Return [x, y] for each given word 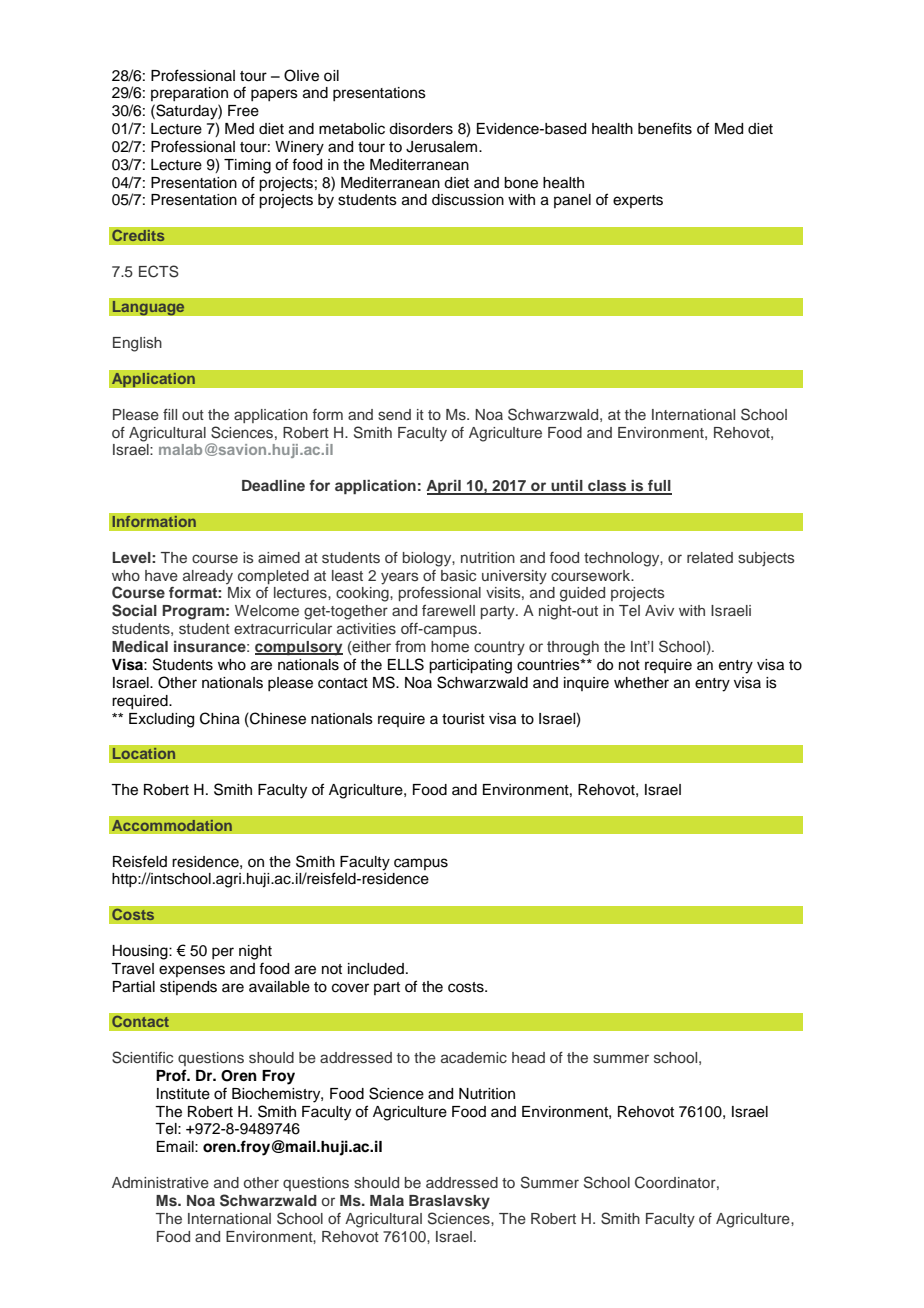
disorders [421, 129]
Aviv [659, 610]
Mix [239, 592]
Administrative [160, 1182]
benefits [665, 128]
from [410, 646]
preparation [189, 94]
